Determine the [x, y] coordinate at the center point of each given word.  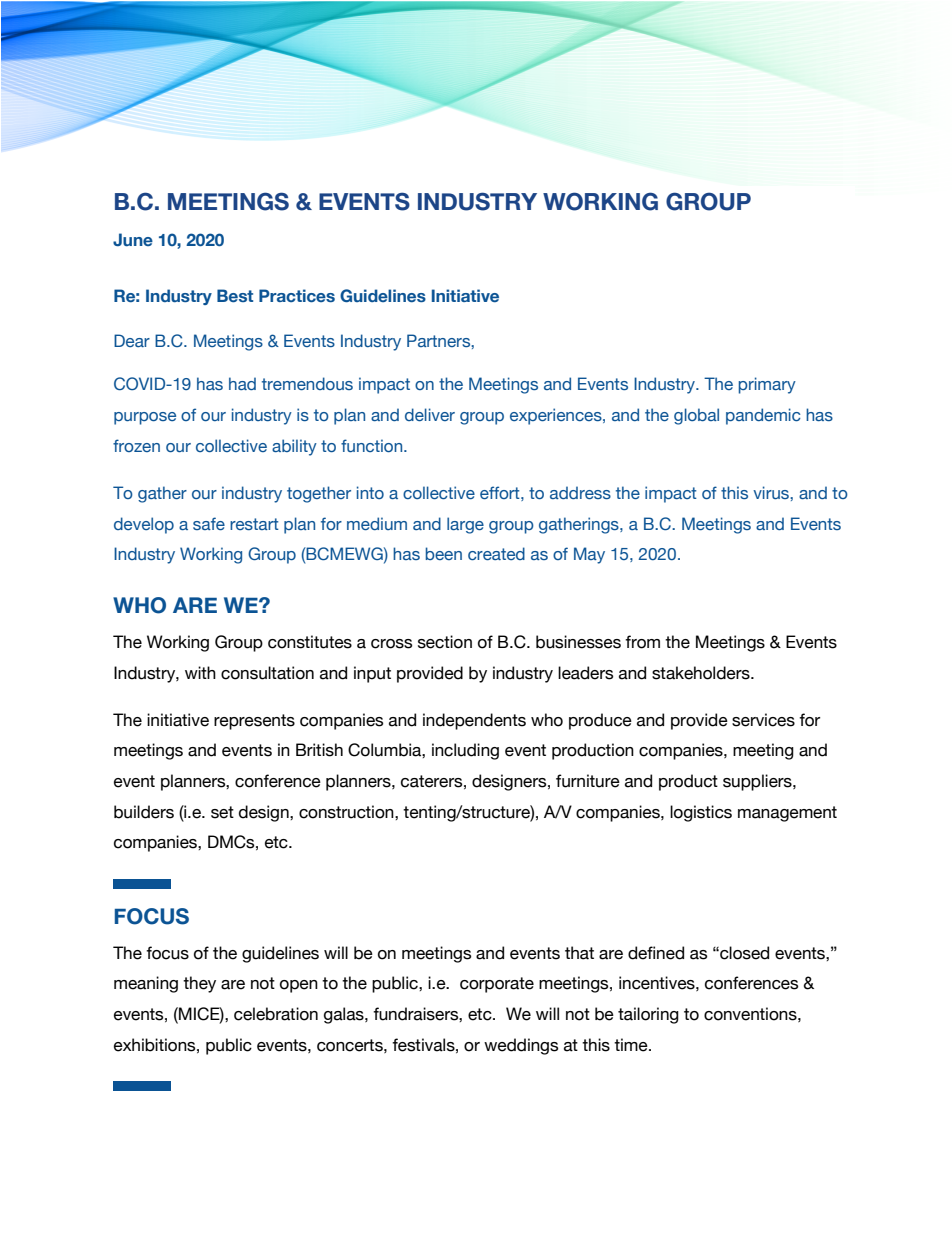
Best [235, 295]
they [199, 984]
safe [209, 523]
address [580, 492]
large [465, 525]
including [465, 751]
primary [767, 385]
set [222, 812]
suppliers [758, 782]
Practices [297, 295]
